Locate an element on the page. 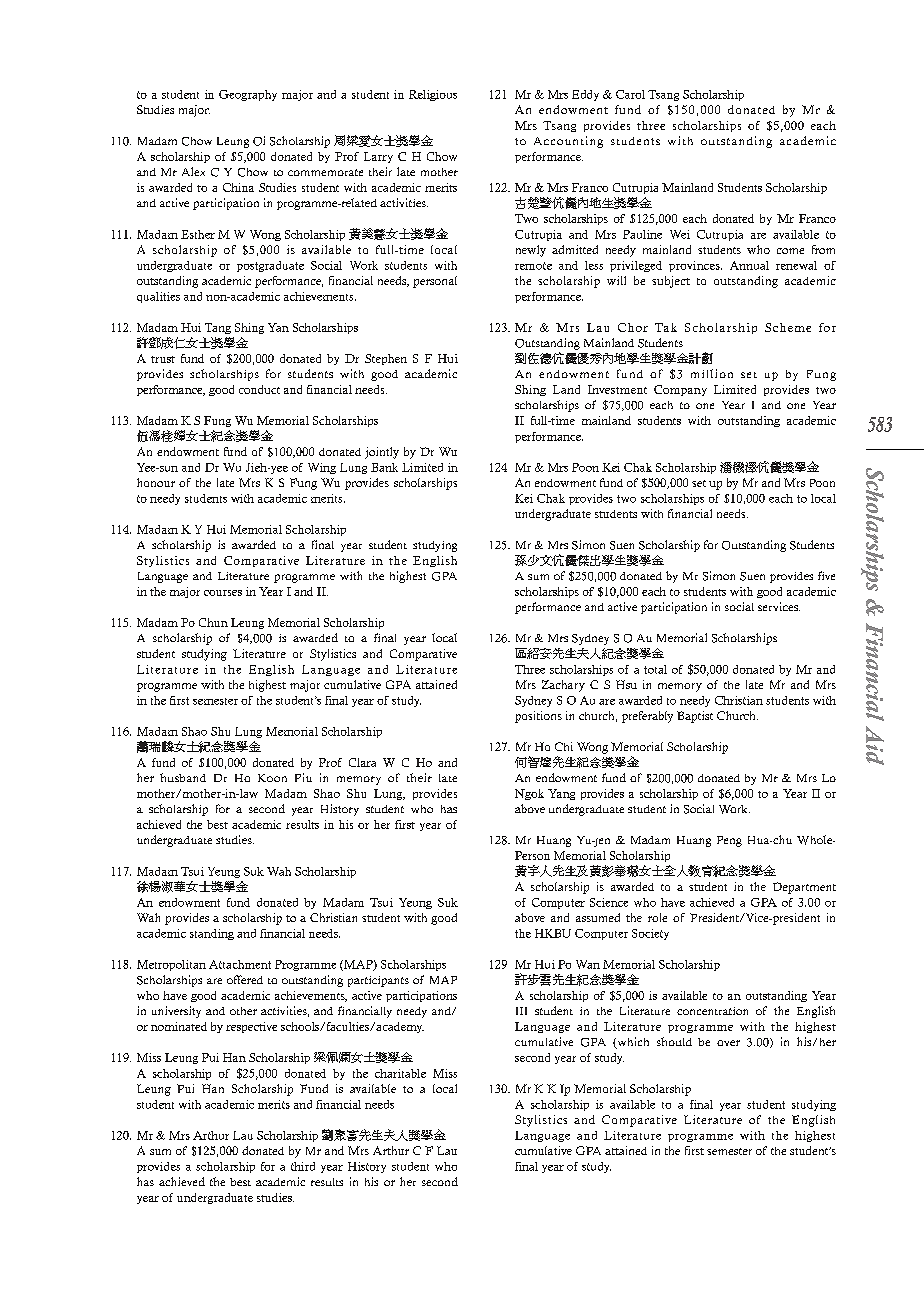 Image resolution: width=924 pixels, height=1308 pixels. third is located at coordinates (303, 1166).
